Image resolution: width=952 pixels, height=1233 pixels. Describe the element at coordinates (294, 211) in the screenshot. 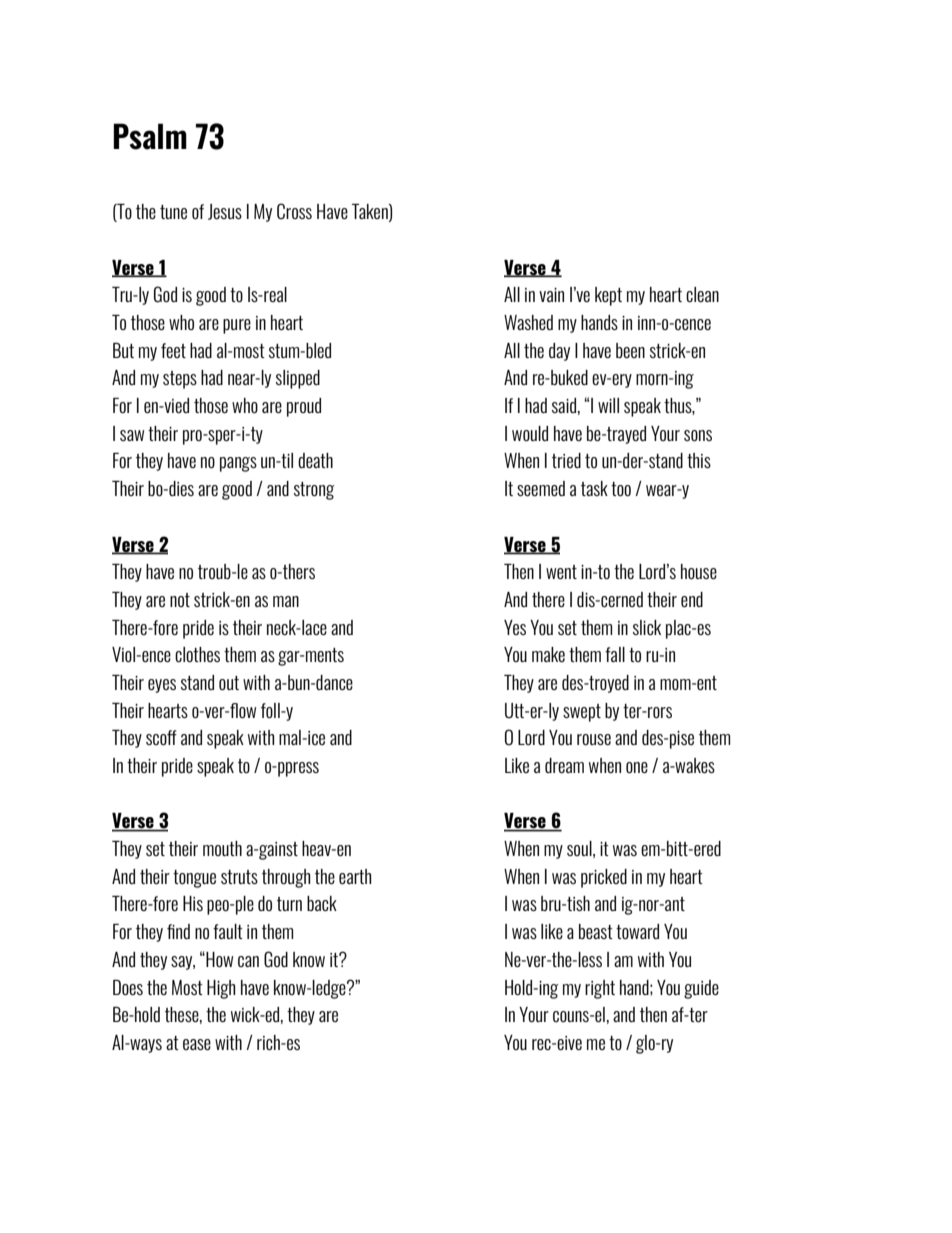

I see `Cross` at that location.
